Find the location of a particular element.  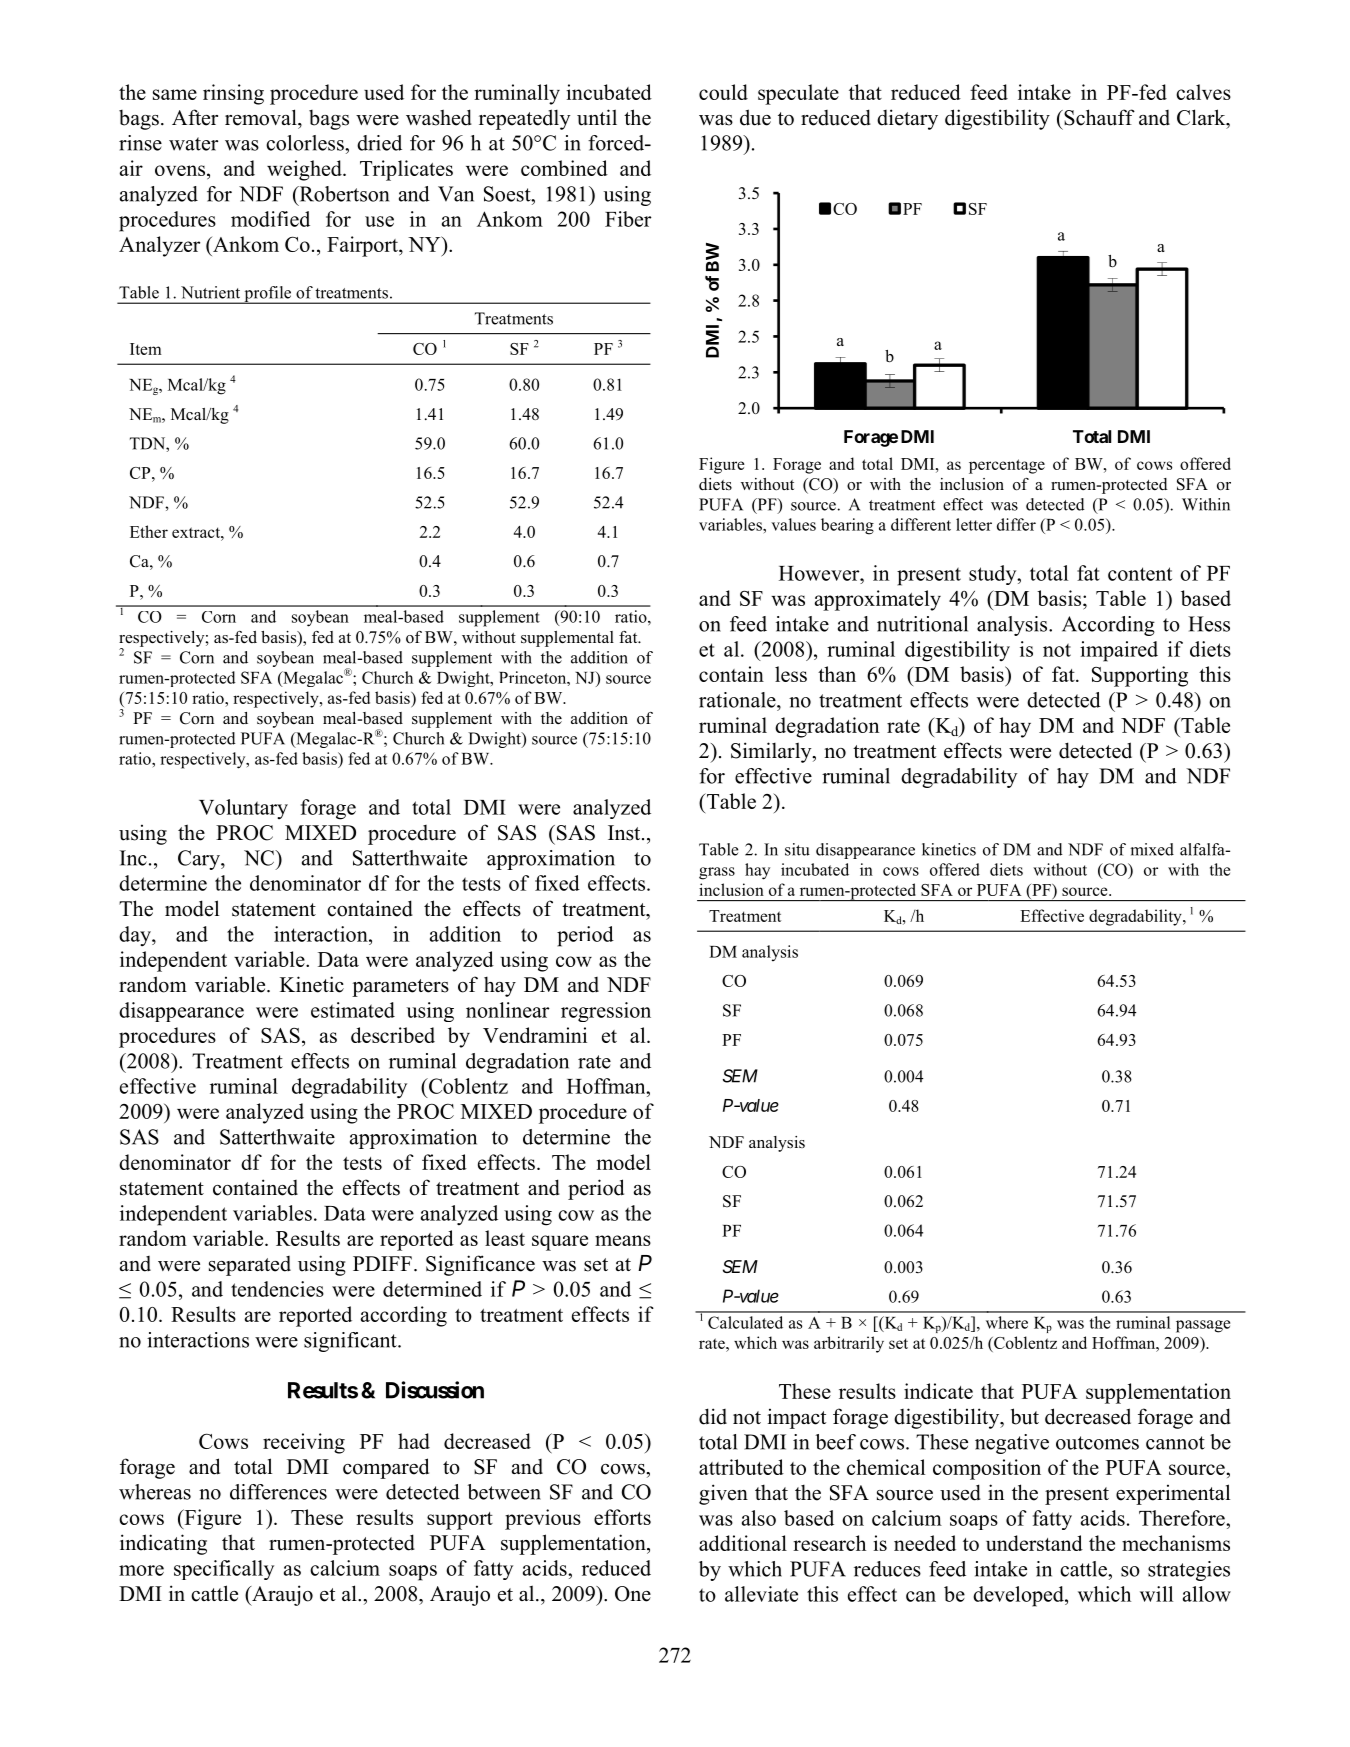

specifically is located at coordinates (224, 1570).
